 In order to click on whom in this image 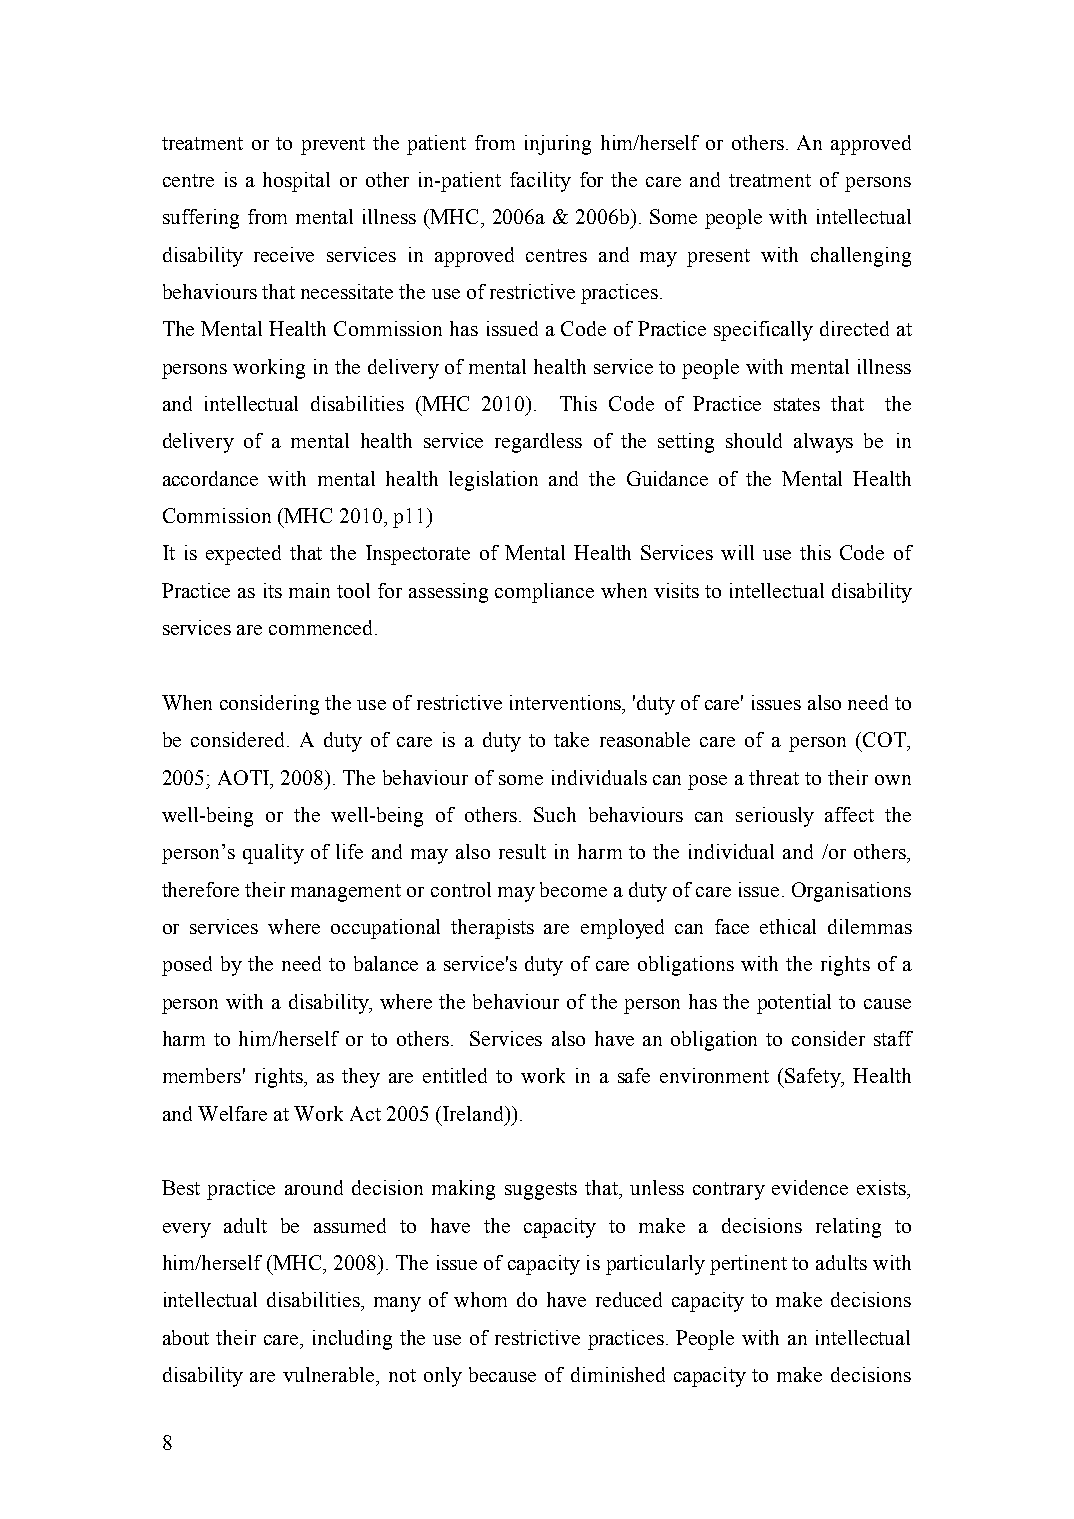, I will do `click(480, 1299)`.
